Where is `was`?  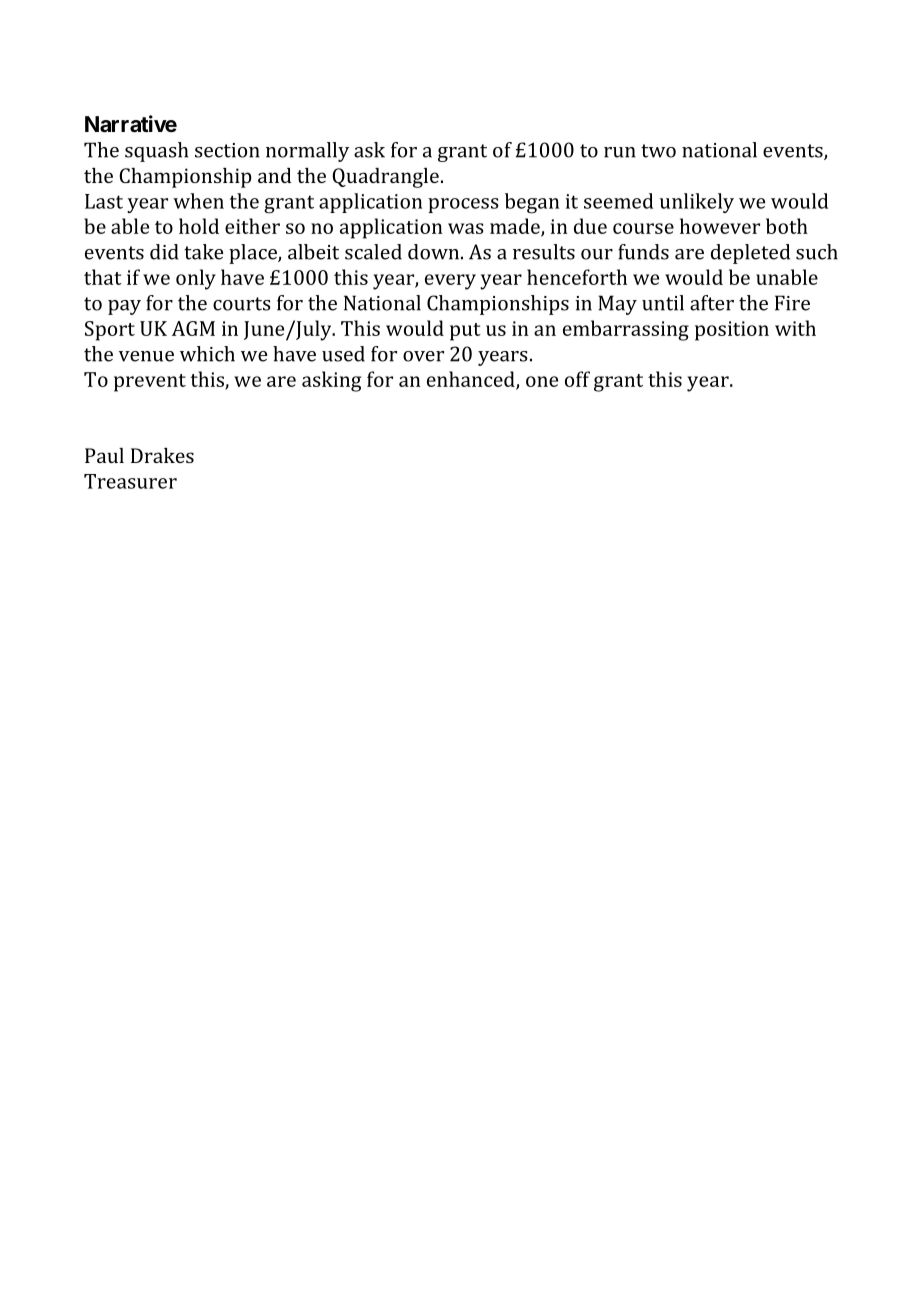
was is located at coordinates (466, 228).
